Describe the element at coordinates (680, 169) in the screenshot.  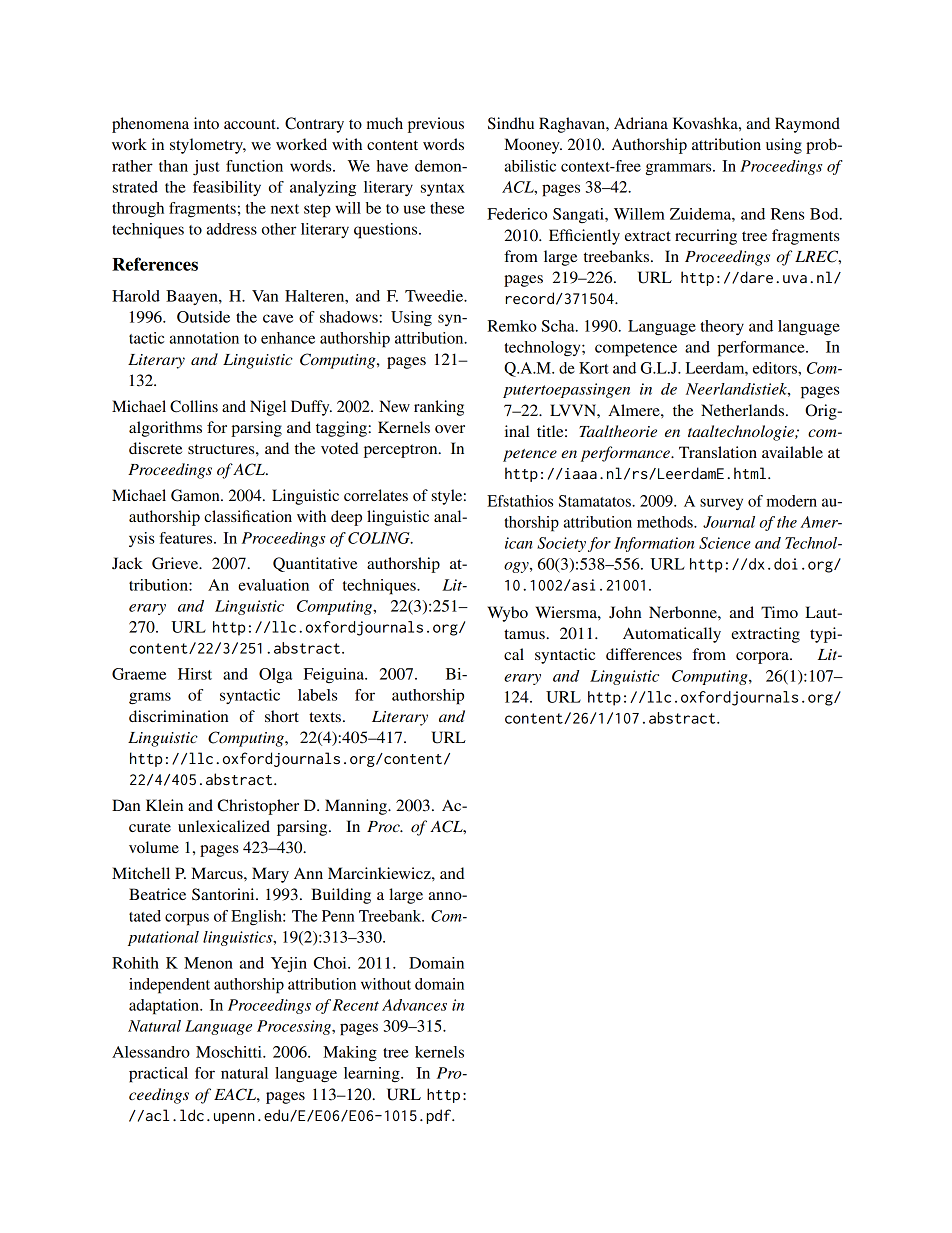
I see `grammars` at that location.
